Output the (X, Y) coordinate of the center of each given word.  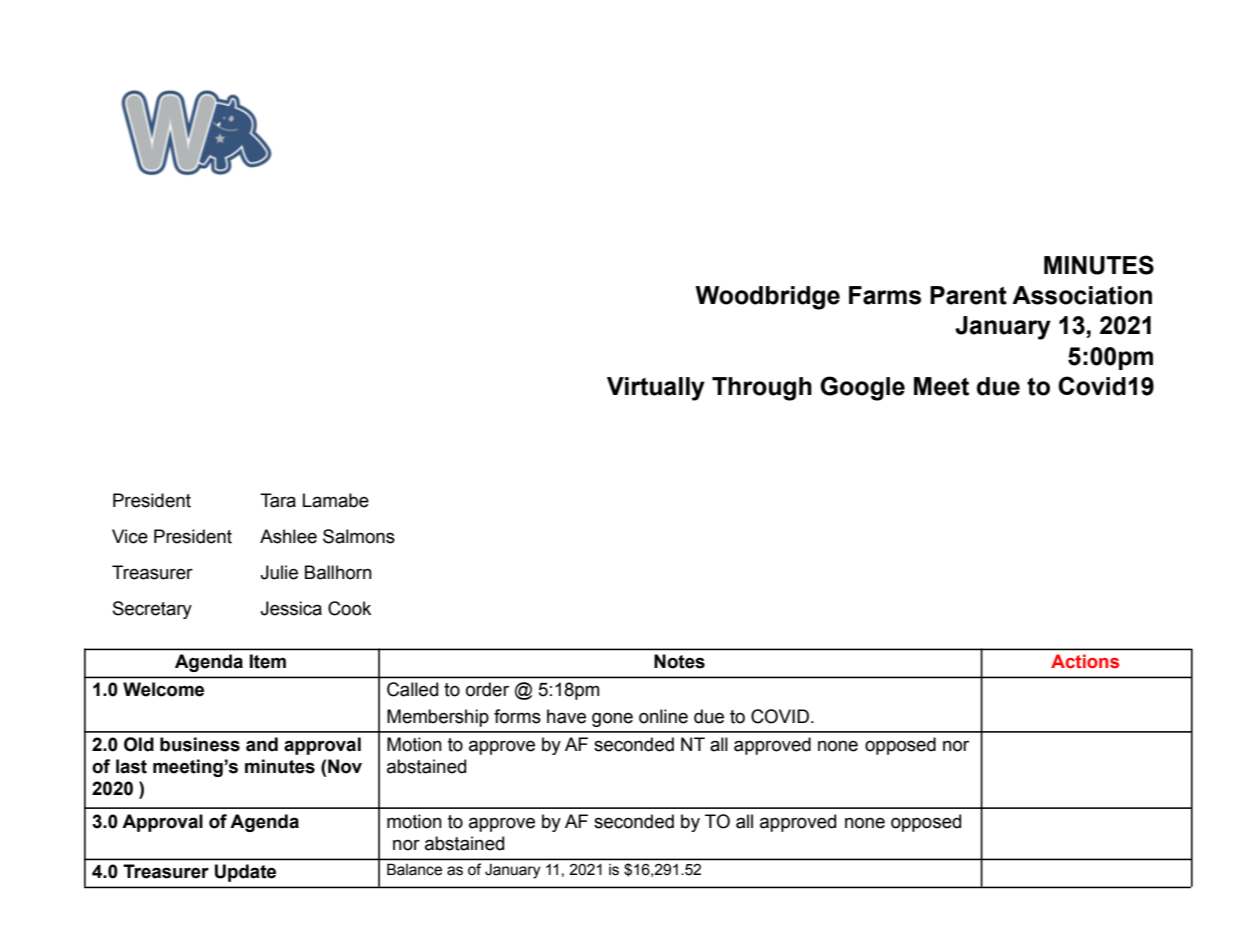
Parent (968, 295)
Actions (1085, 661)
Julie (279, 572)
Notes (679, 661)
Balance (414, 869)
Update (245, 873)
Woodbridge (767, 298)
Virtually (656, 389)
